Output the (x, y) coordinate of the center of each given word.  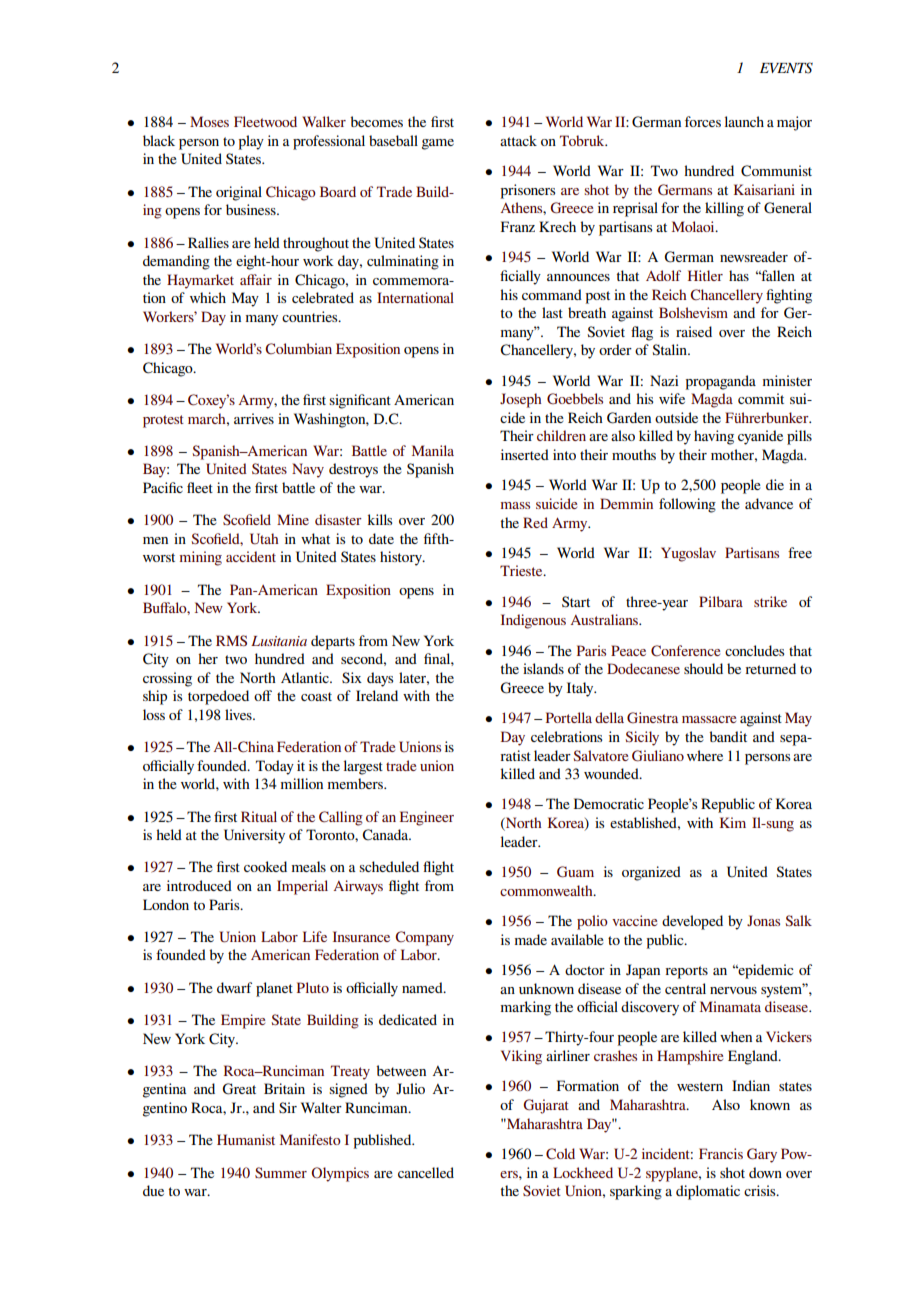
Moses (209, 121)
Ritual (259, 816)
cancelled (426, 1172)
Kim (733, 822)
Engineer (427, 818)
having (714, 437)
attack (518, 140)
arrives (254, 418)
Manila (433, 450)
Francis (721, 1153)
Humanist (246, 1139)
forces (703, 121)
